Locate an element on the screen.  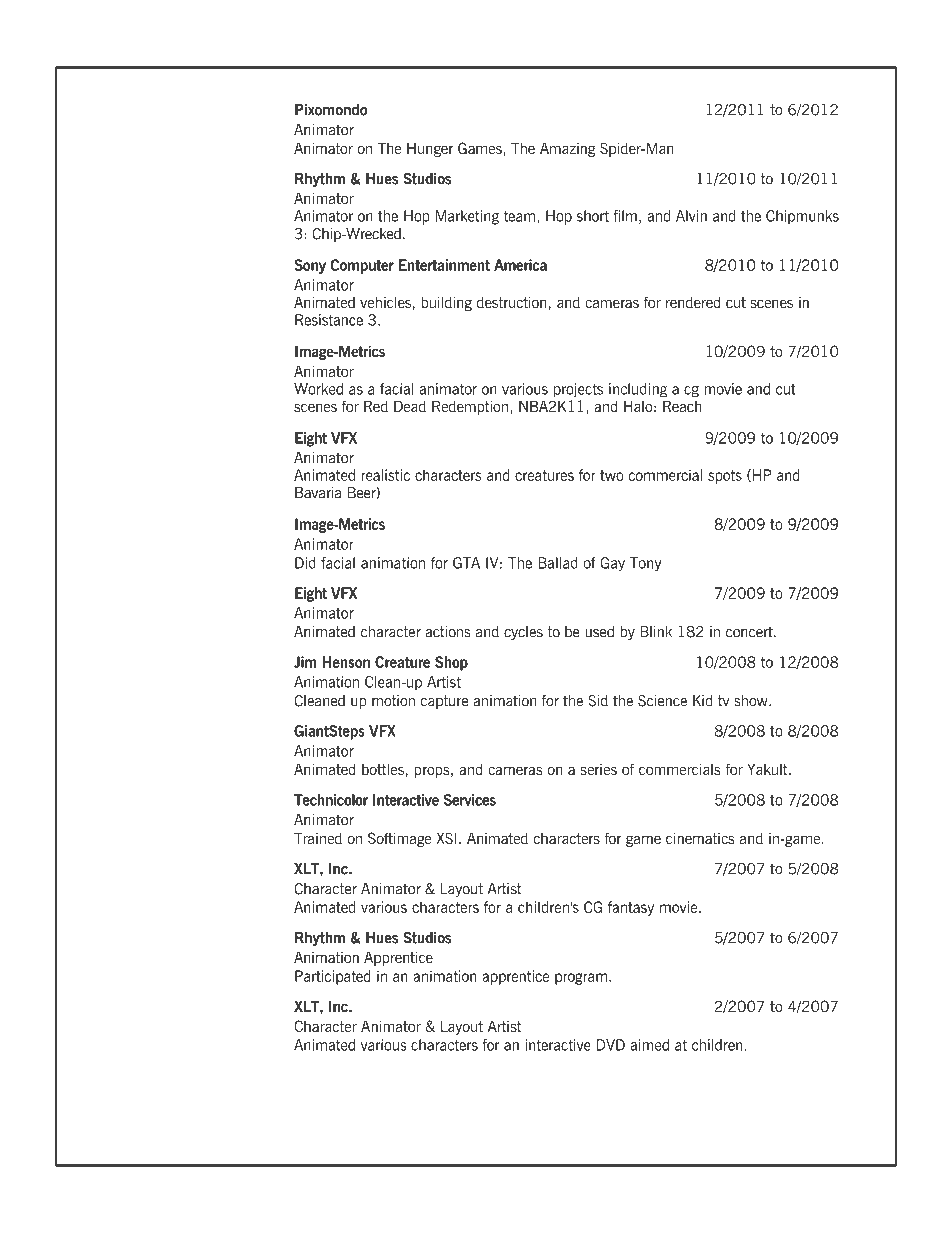
Did is located at coordinates (305, 563).
